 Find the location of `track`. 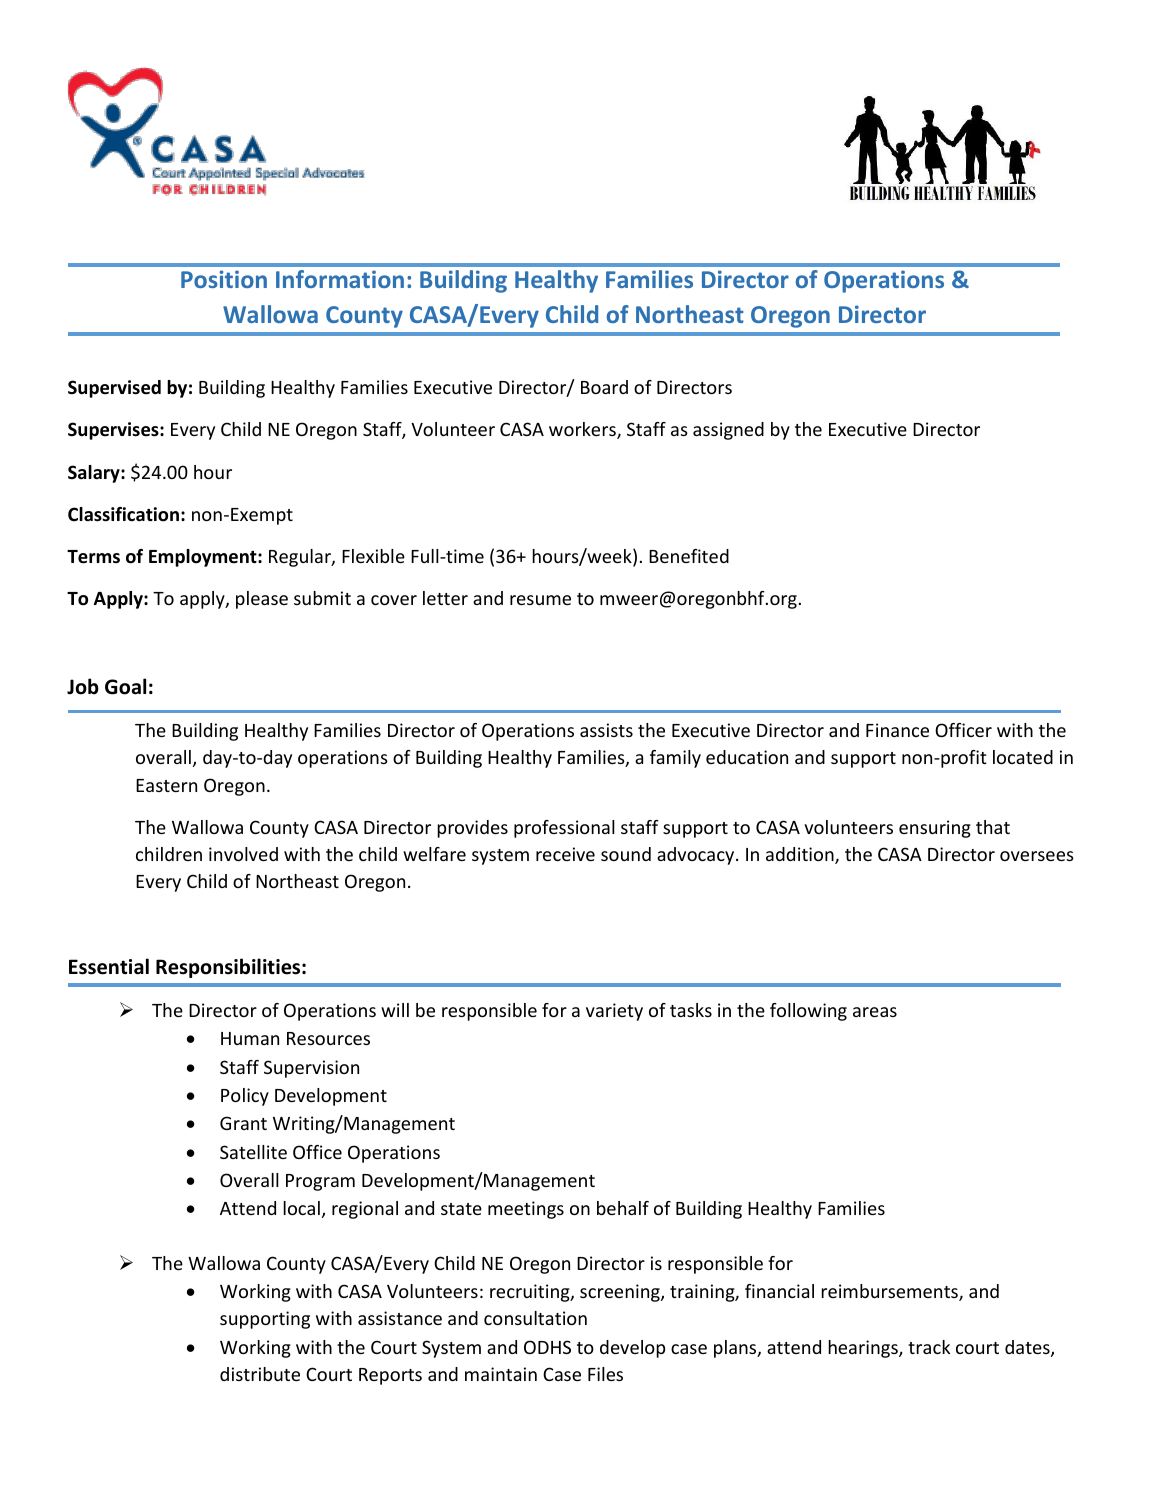

track is located at coordinates (929, 1347).
